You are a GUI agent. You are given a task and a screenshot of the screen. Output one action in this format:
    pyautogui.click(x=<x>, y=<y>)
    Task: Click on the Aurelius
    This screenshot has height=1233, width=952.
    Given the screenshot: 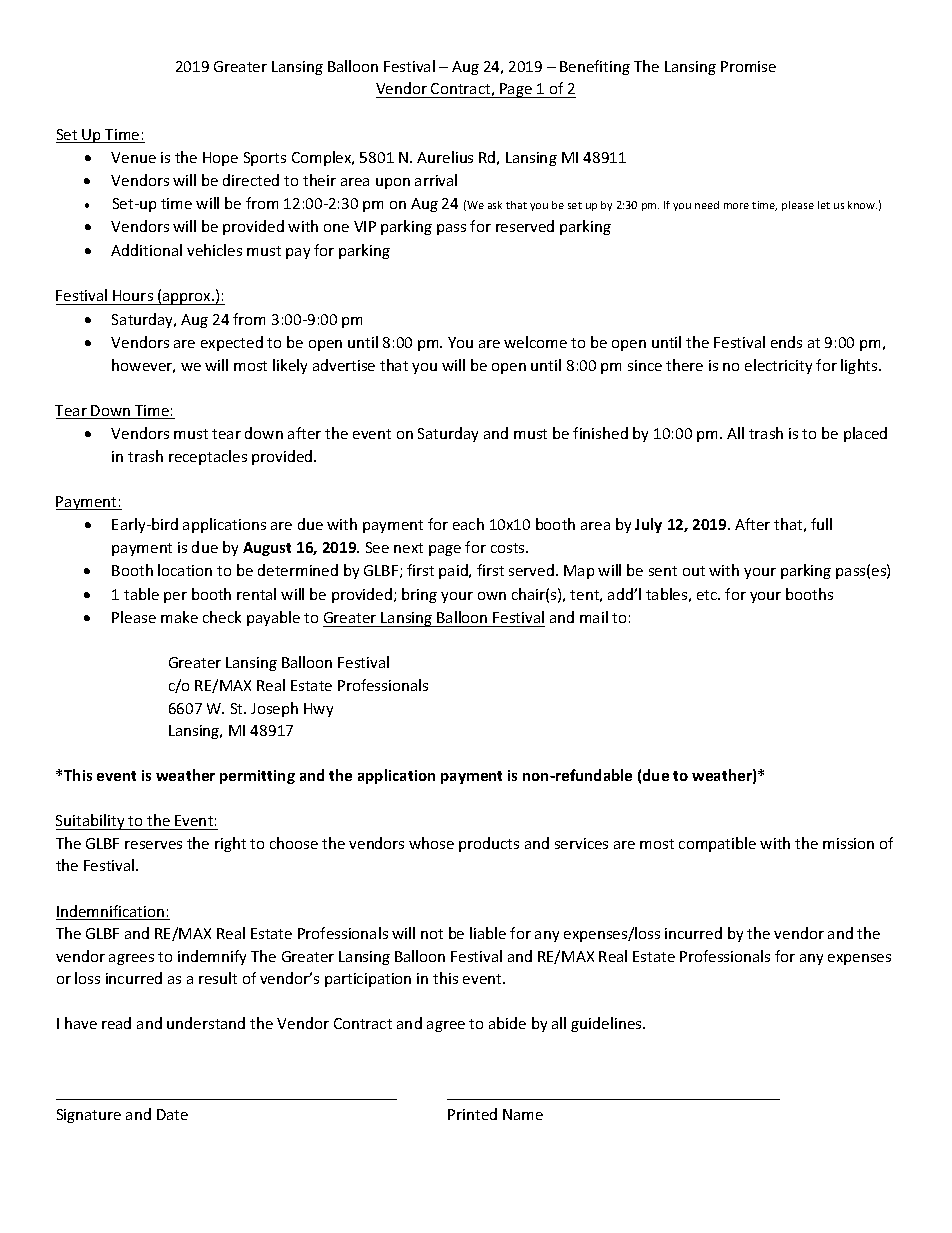 What is the action you would take?
    pyautogui.click(x=445, y=157)
